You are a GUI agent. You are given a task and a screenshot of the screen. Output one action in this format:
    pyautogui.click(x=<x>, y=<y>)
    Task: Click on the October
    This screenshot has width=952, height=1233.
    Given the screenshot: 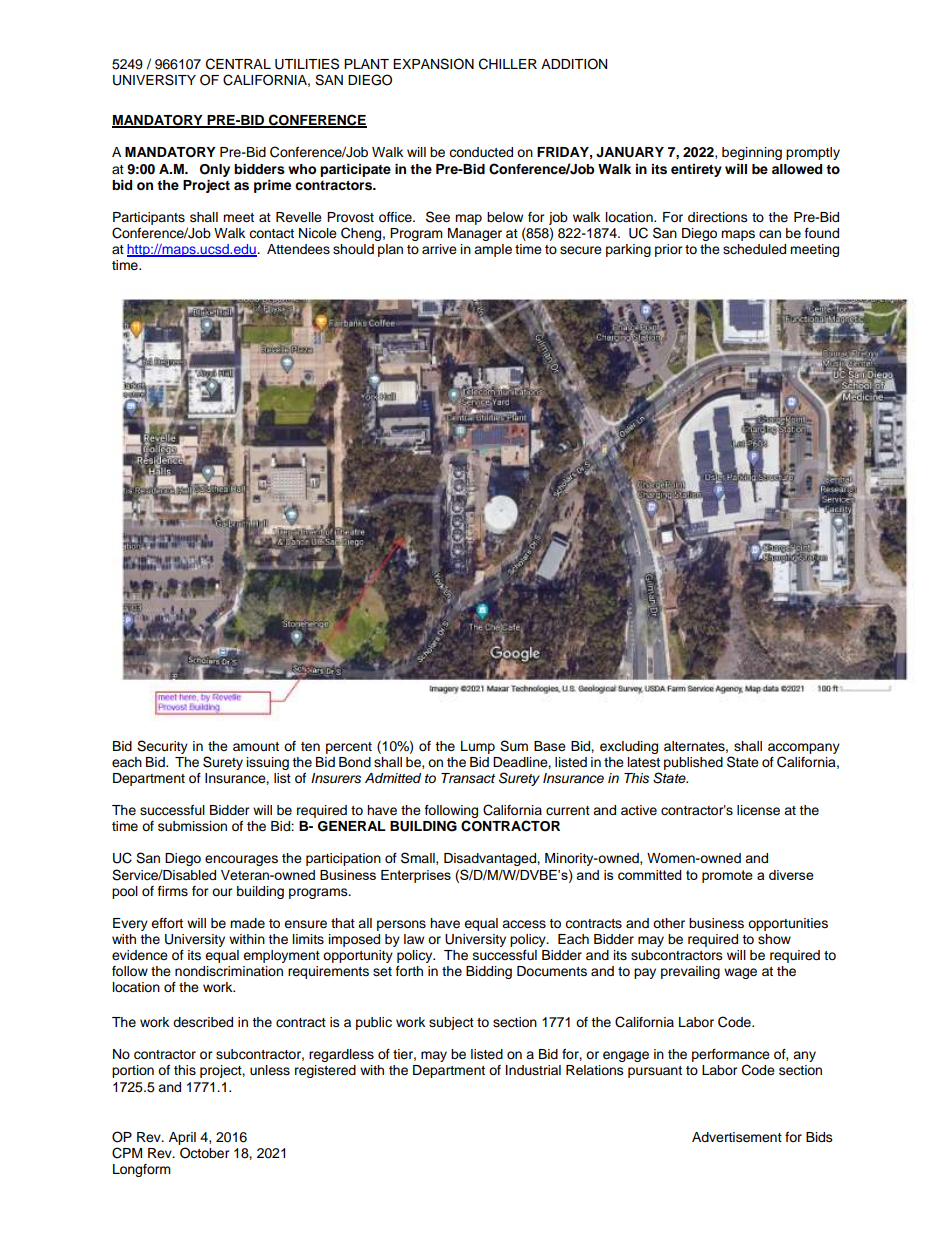 What is the action you would take?
    pyautogui.click(x=205, y=1153)
